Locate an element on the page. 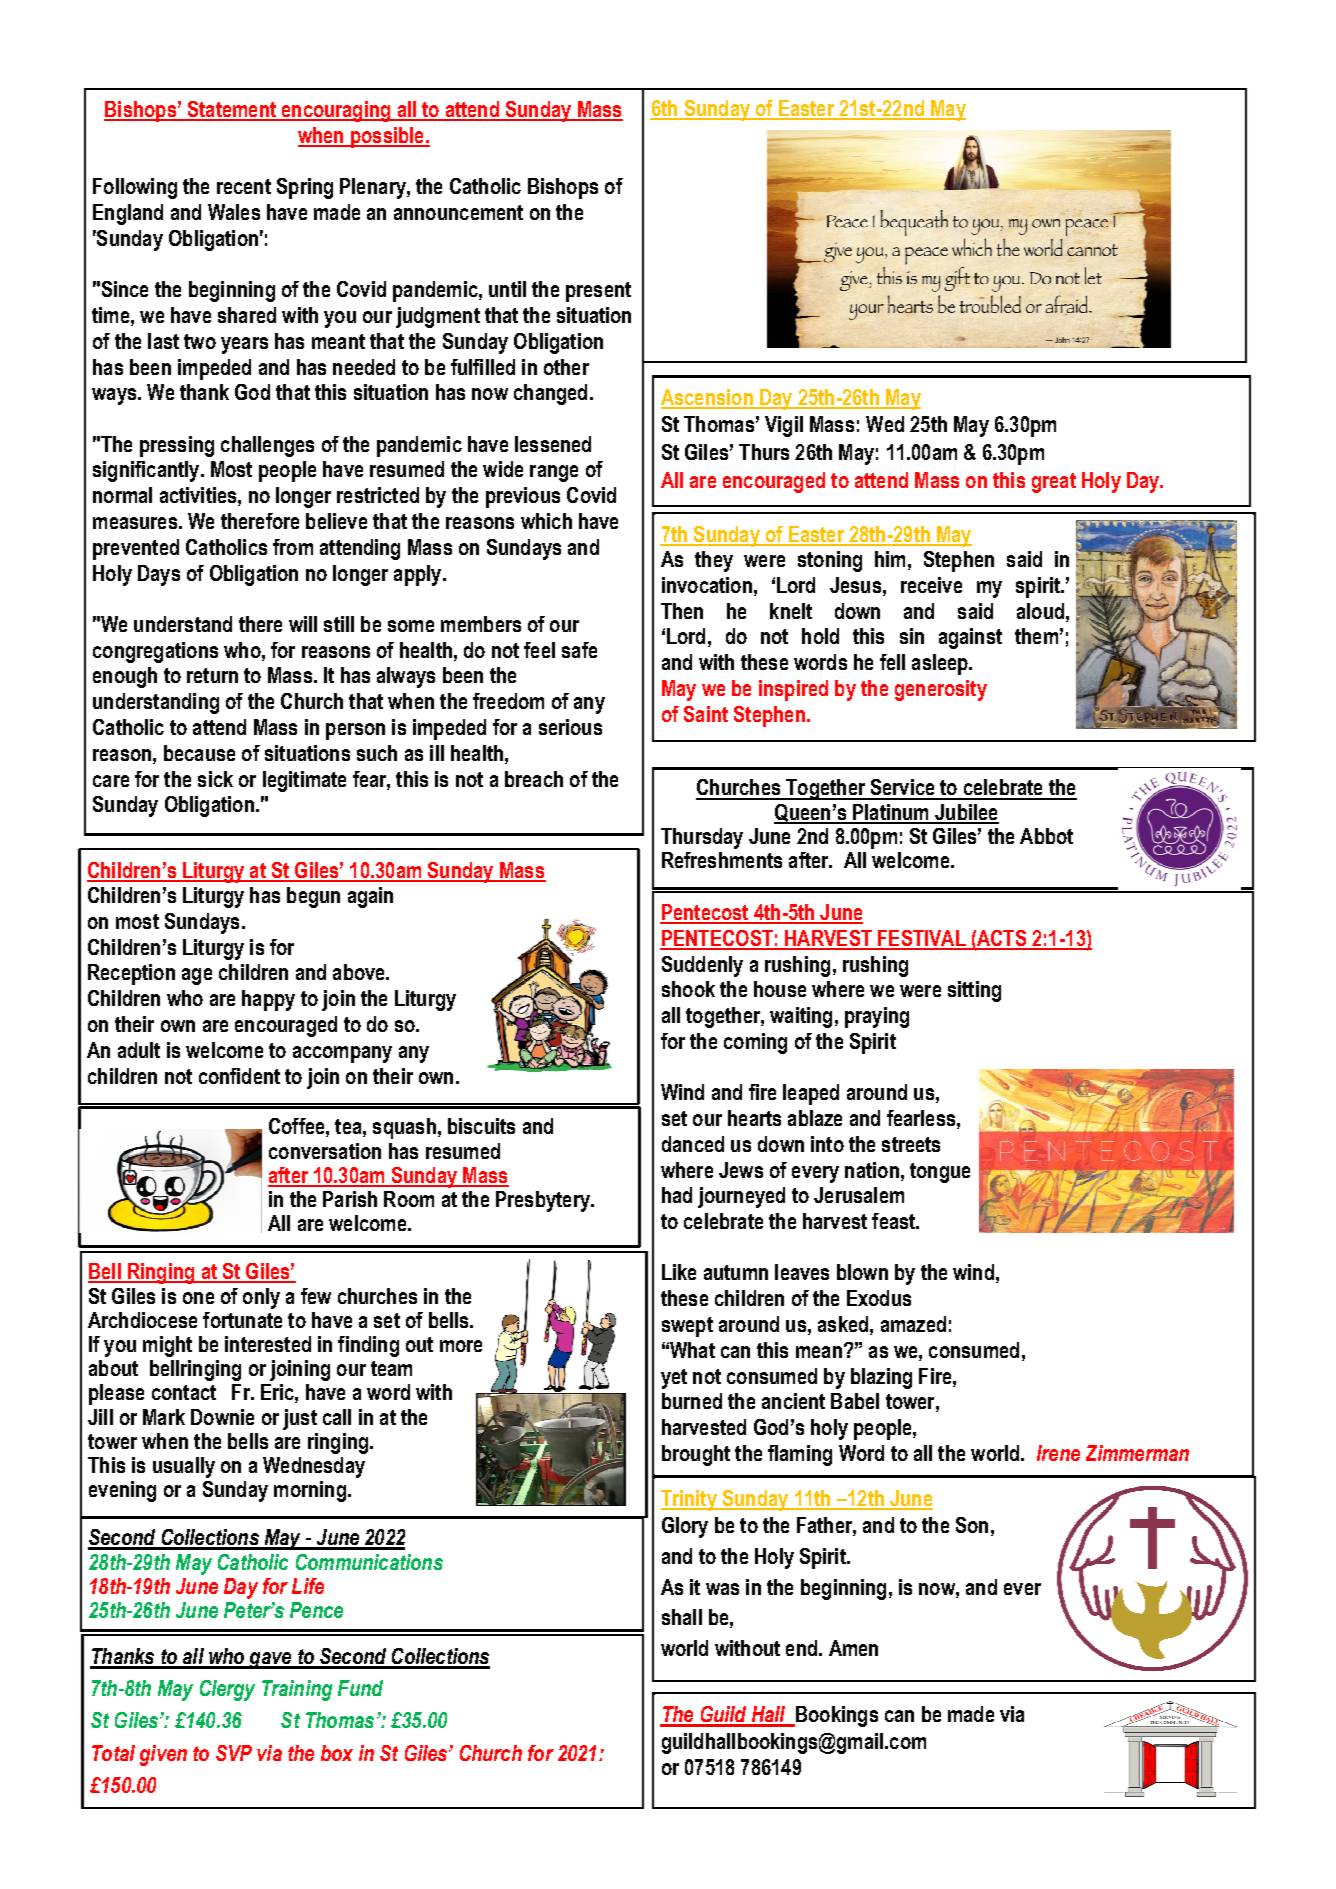  Suddenly is located at coordinates (702, 966).
